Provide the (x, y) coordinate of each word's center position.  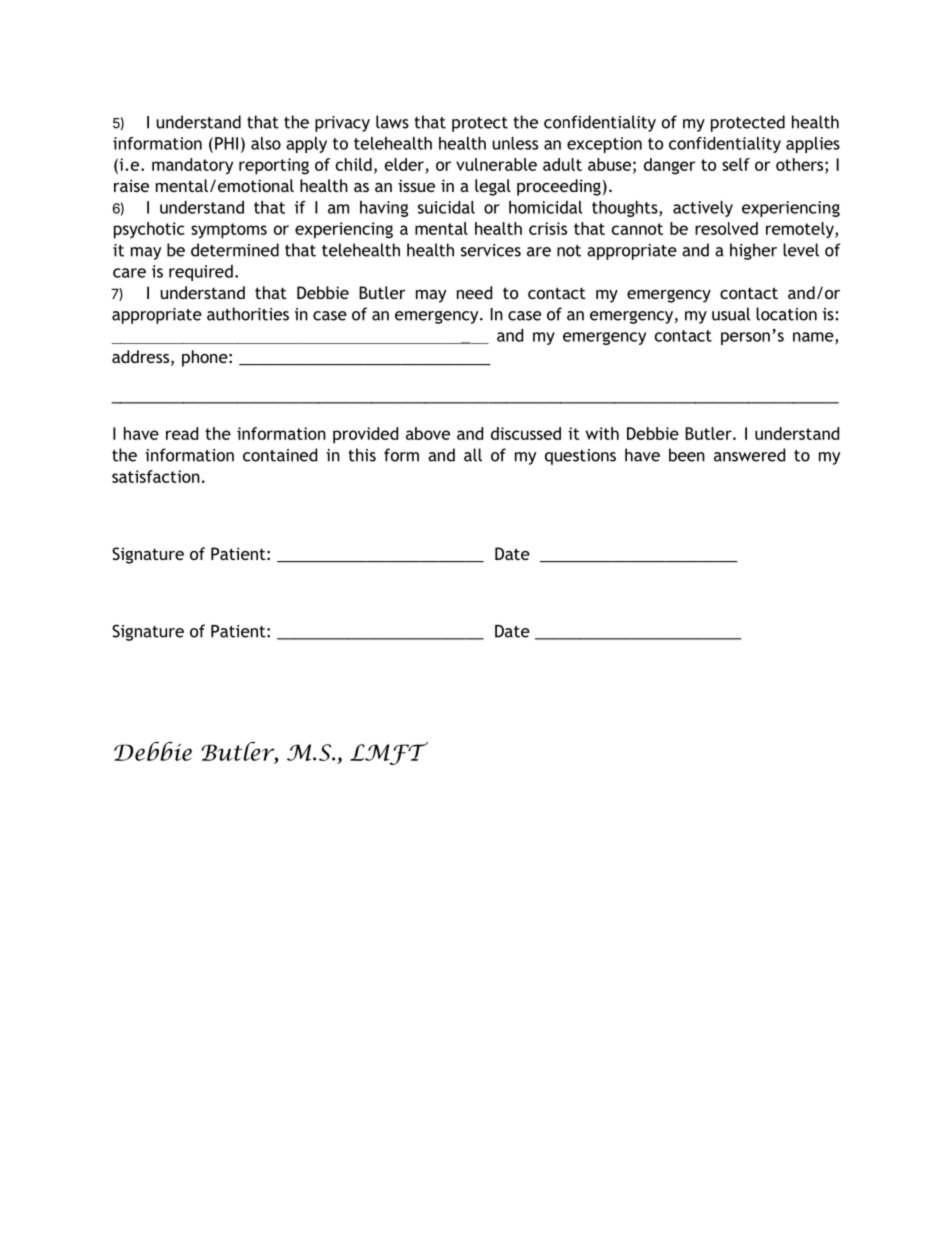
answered (749, 455)
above (428, 433)
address (142, 358)
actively (703, 209)
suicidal (446, 207)
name (814, 338)
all (473, 455)
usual (731, 314)
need (474, 292)
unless (515, 143)
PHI (226, 143)
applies (813, 145)
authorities (248, 314)
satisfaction (156, 476)
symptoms (229, 231)
